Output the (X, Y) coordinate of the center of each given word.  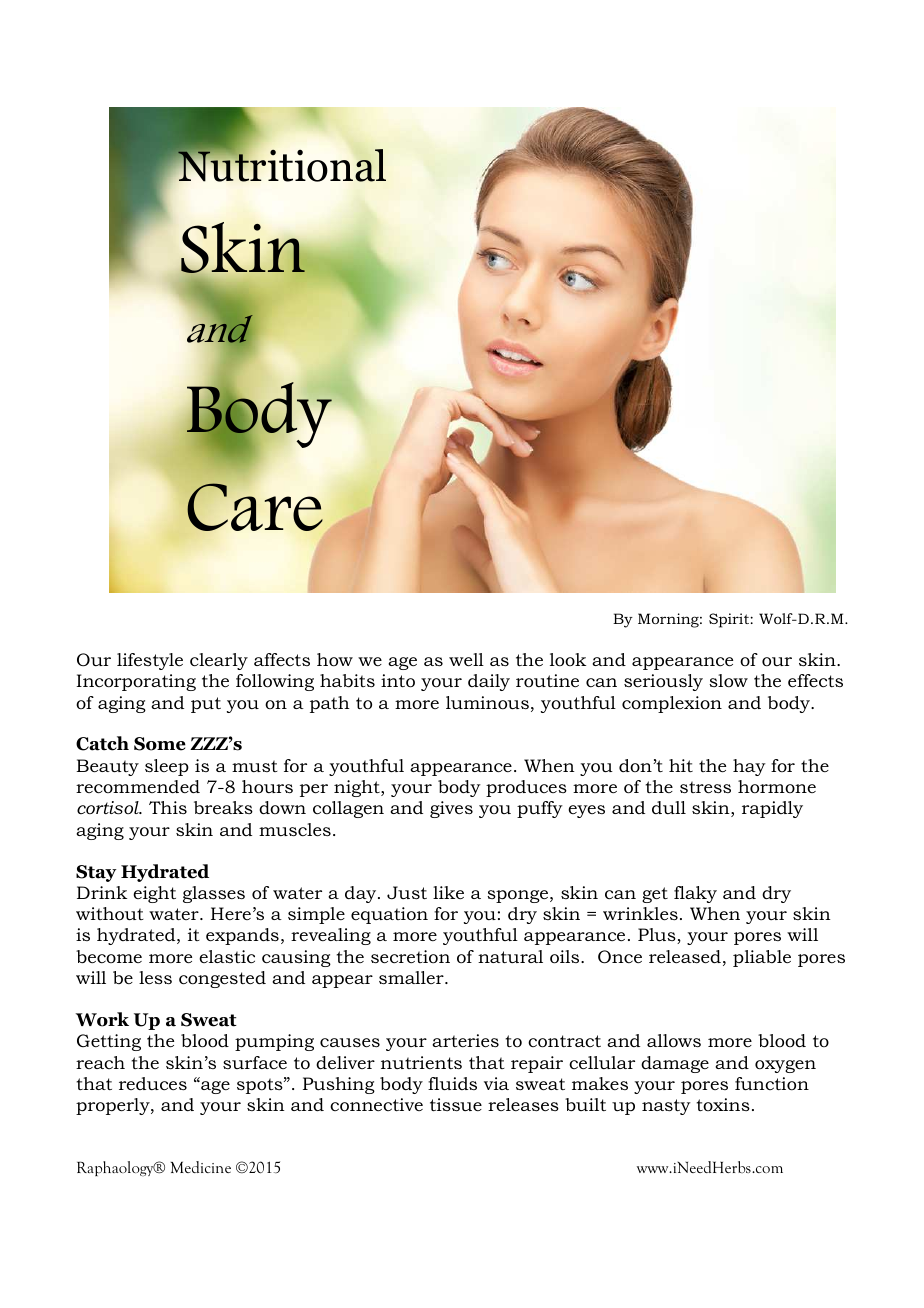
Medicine (201, 1167)
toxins (723, 1104)
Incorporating (136, 682)
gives (451, 809)
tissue (456, 1104)
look (568, 660)
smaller (412, 977)
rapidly (772, 809)
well (466, 659)
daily (489, 682)
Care (255, 507)
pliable (762, 958)
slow (728, 681)
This (168, 807)
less (155, 977)
